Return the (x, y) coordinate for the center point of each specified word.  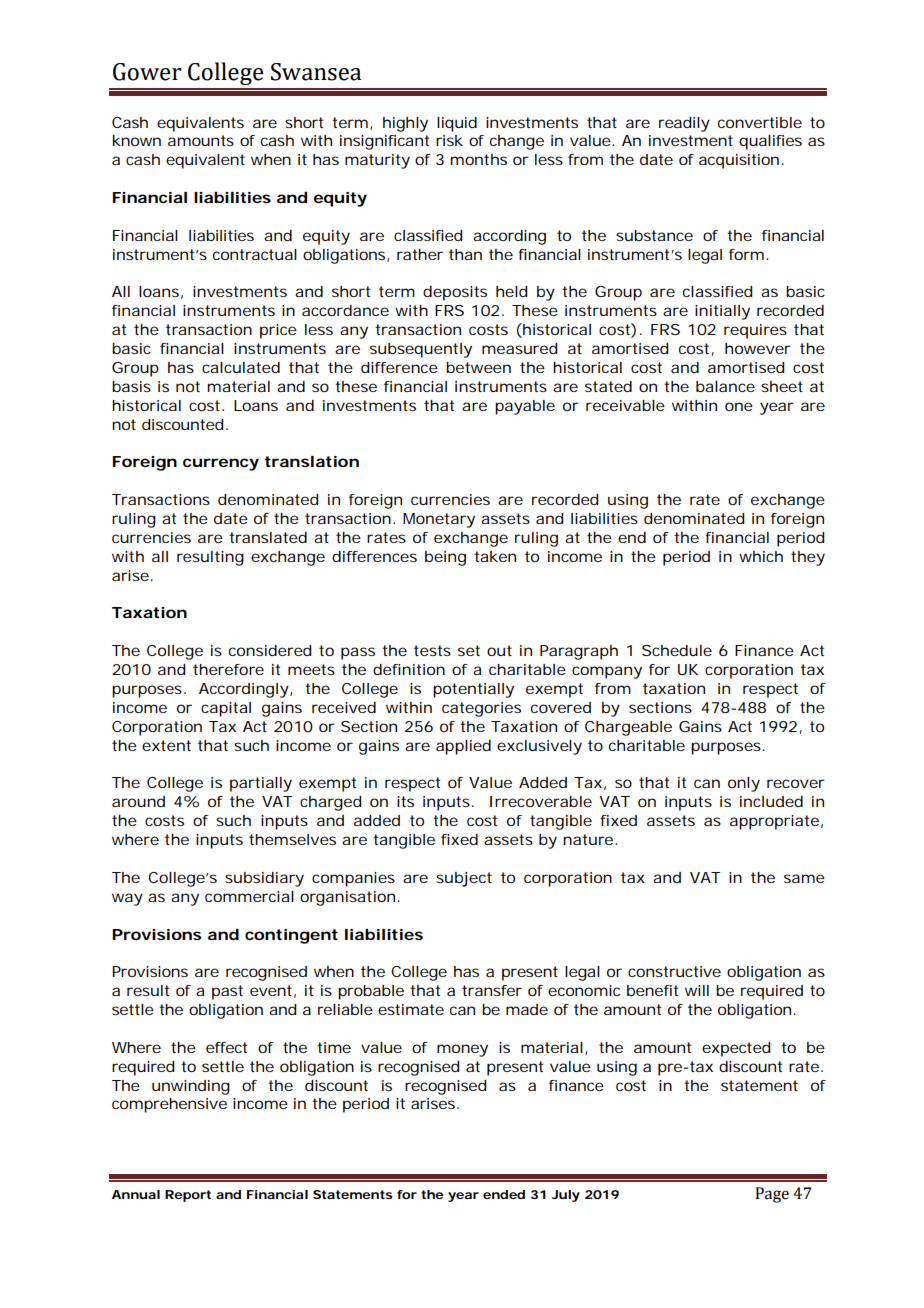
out (499, 650)
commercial (249, 896)
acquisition (739, 161)
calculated (241, 367)
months (479, 159)
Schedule (677, 650)
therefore (228, 669)
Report (188, 1196)
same (804, 878)
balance (725, 386)
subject (464, 879)
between (478, 367)
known (137, 140)
